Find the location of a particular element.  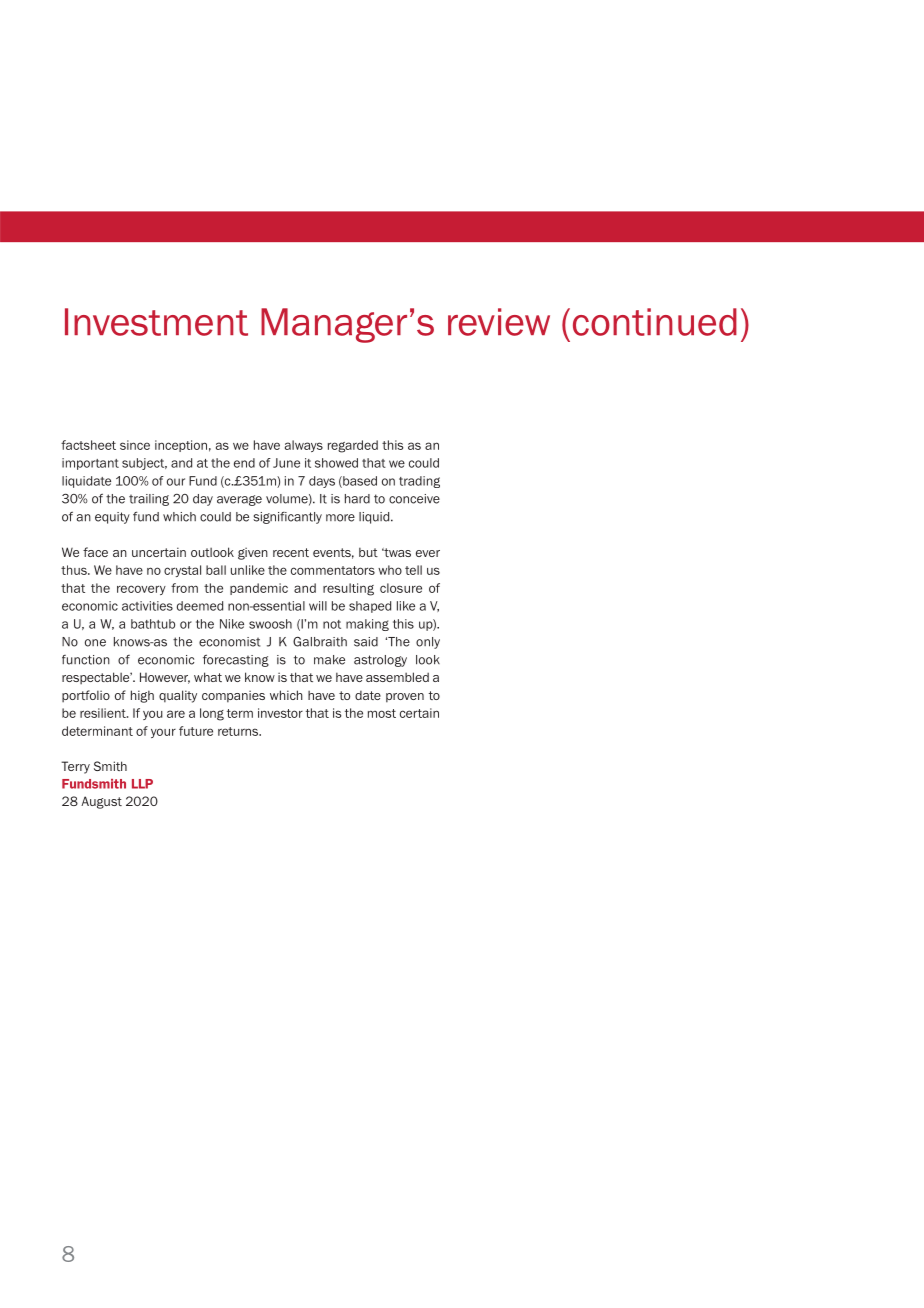

LLP is located at coordinates (142, 784).
